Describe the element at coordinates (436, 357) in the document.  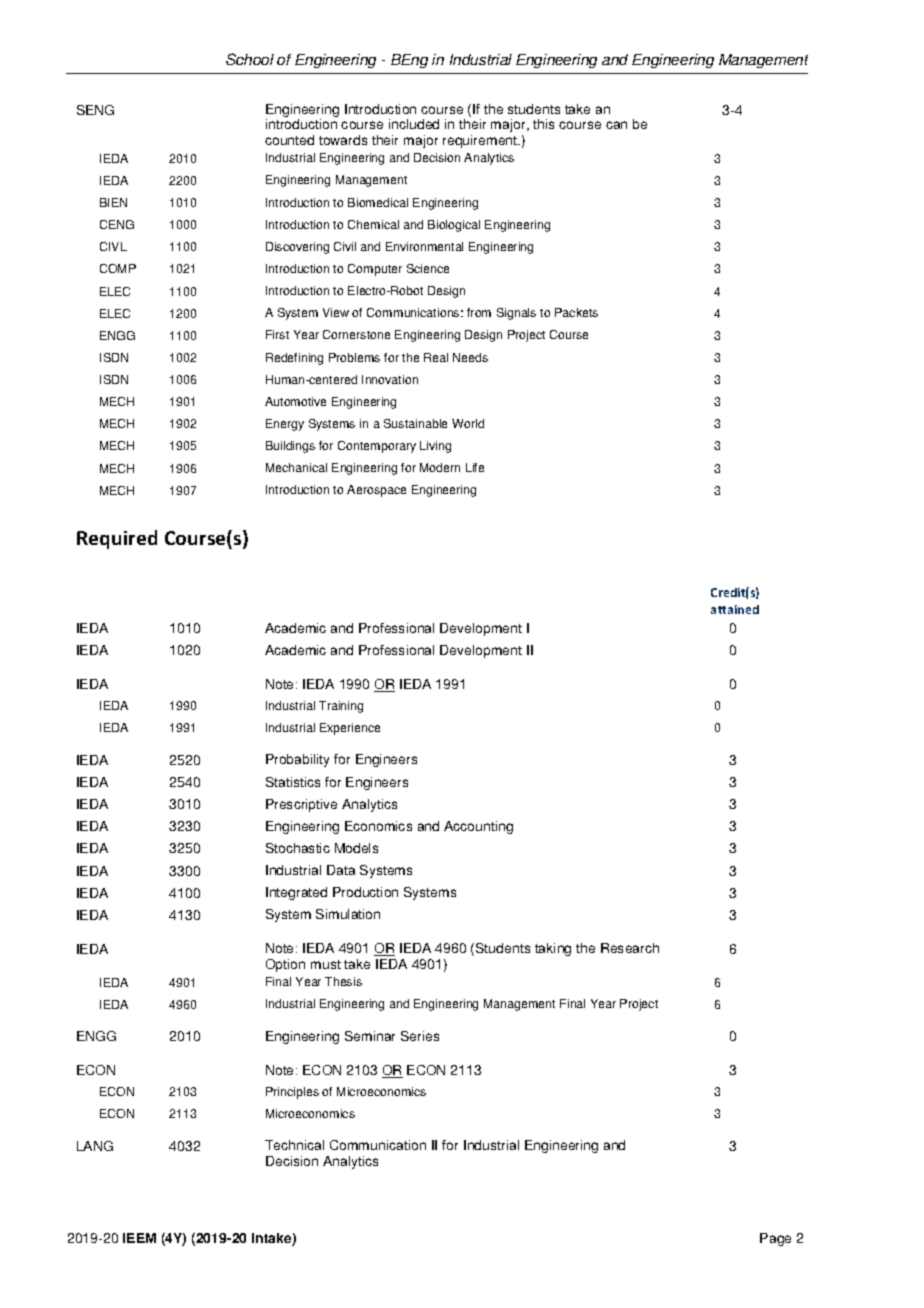
I see `Real` at that location.
